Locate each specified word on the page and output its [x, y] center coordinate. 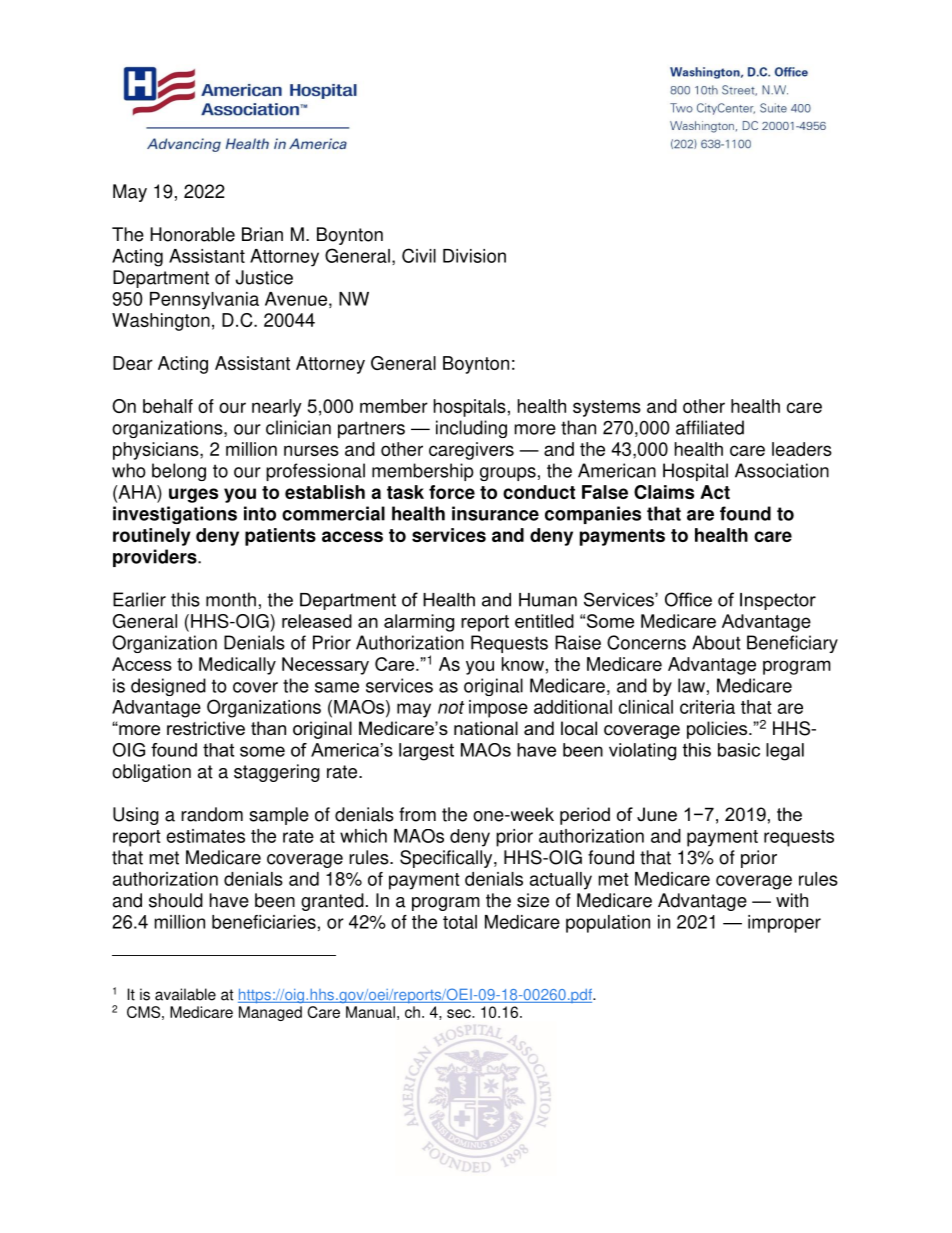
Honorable [192, 234]
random [212, 814]
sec [460, 1013]
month [231, 599]
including [471, 429]
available [185, 994]
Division [474, 256]
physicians [157, 451]
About [716, 642]
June [657, 814]
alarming [419, 623]
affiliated [710, 427]
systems [607, 408]
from [417, 814]
